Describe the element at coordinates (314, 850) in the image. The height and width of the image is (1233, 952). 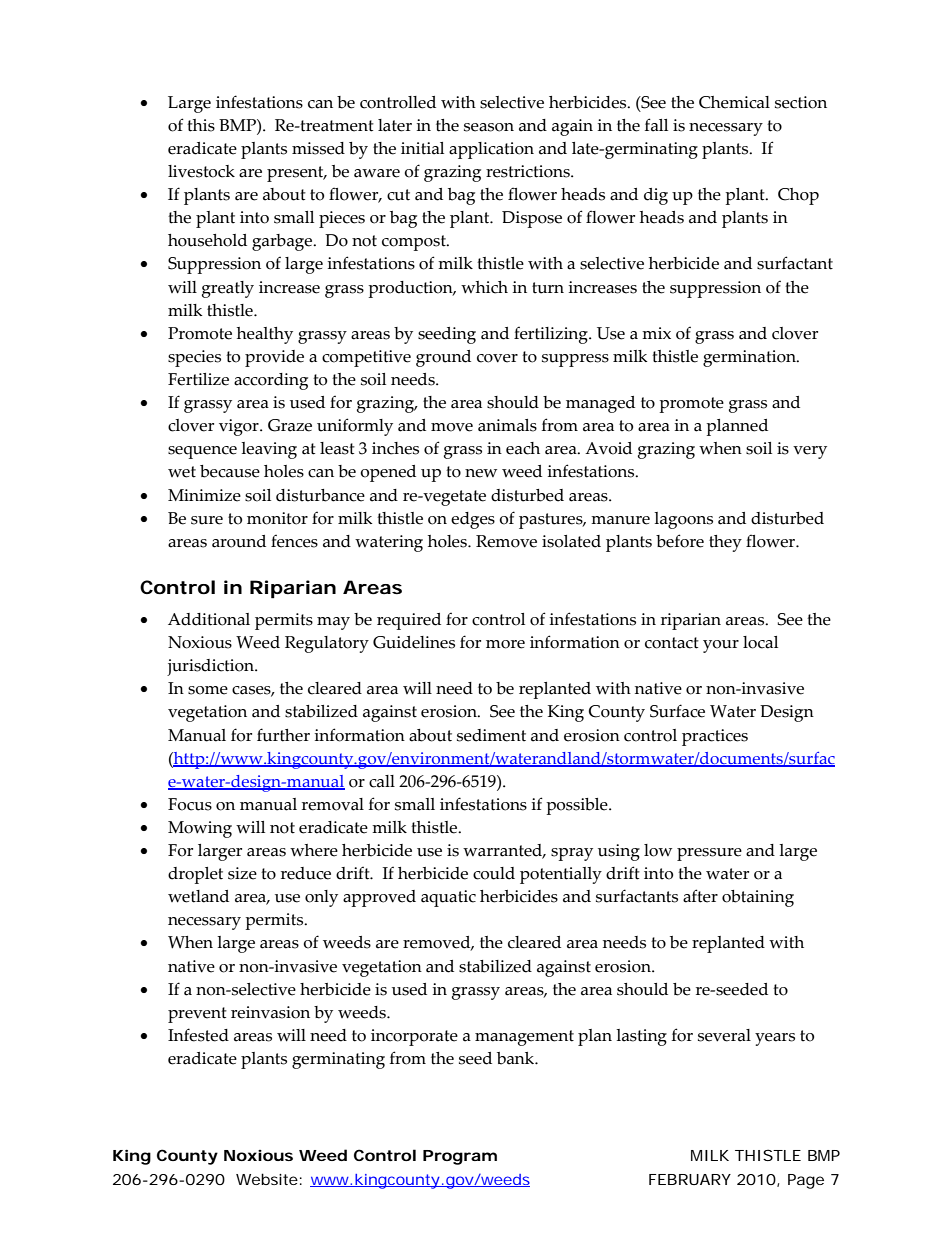
I see `where` at that location.
